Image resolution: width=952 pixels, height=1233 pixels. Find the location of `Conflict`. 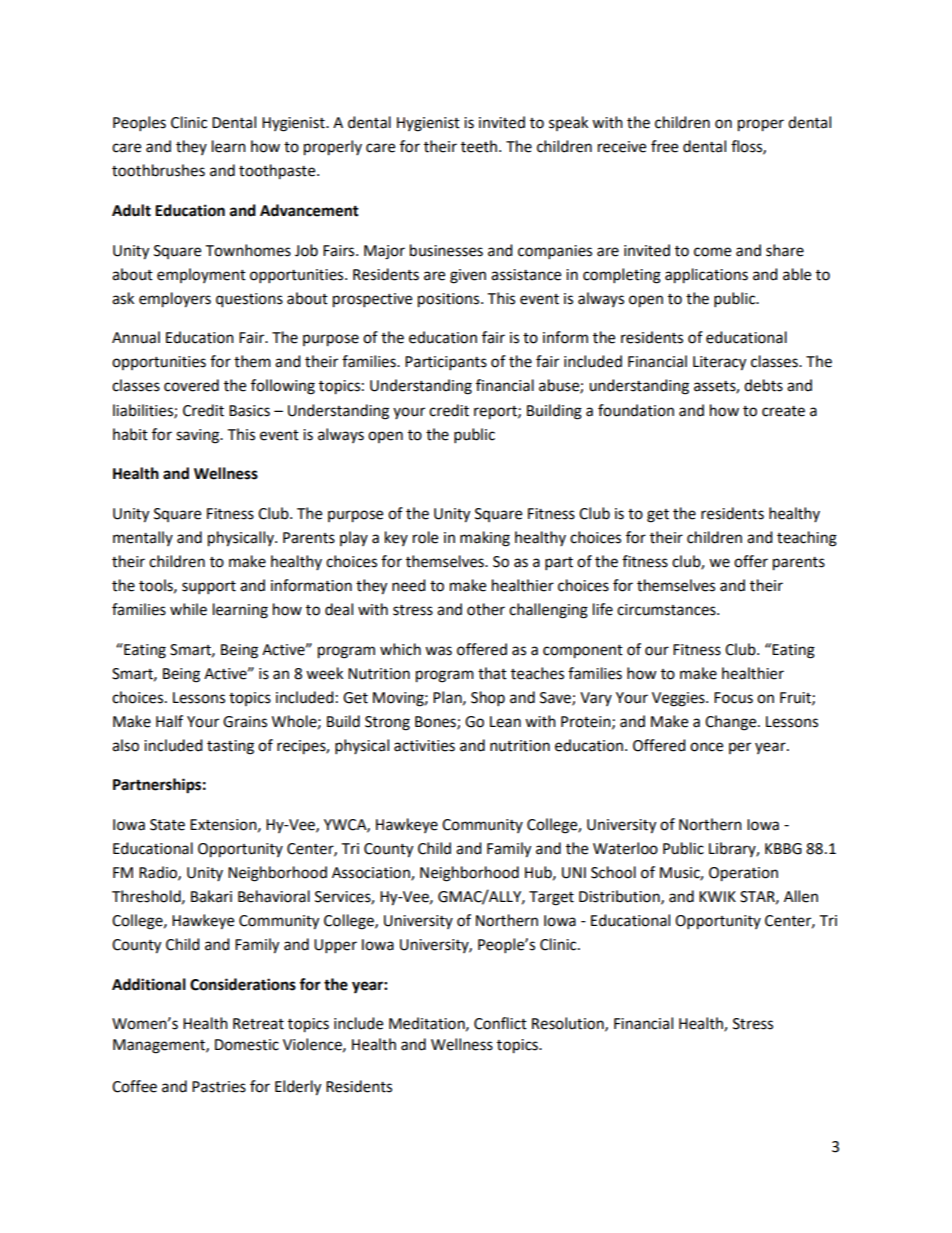

Conflict is located at coordinates (500, 1023).
